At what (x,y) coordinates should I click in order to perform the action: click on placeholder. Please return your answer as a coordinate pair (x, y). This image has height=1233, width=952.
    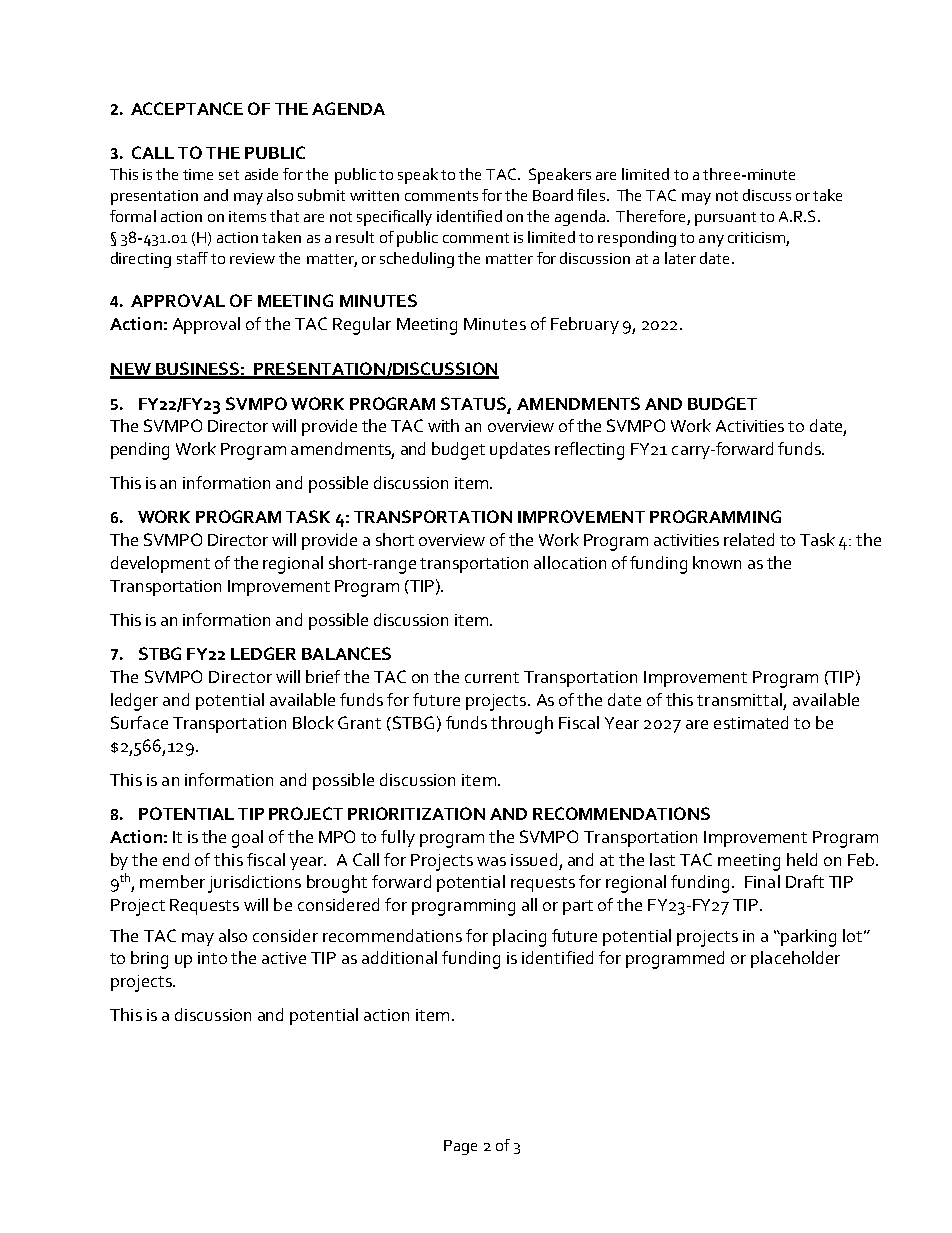
    Looking at the image, I should click on (795, 959).
